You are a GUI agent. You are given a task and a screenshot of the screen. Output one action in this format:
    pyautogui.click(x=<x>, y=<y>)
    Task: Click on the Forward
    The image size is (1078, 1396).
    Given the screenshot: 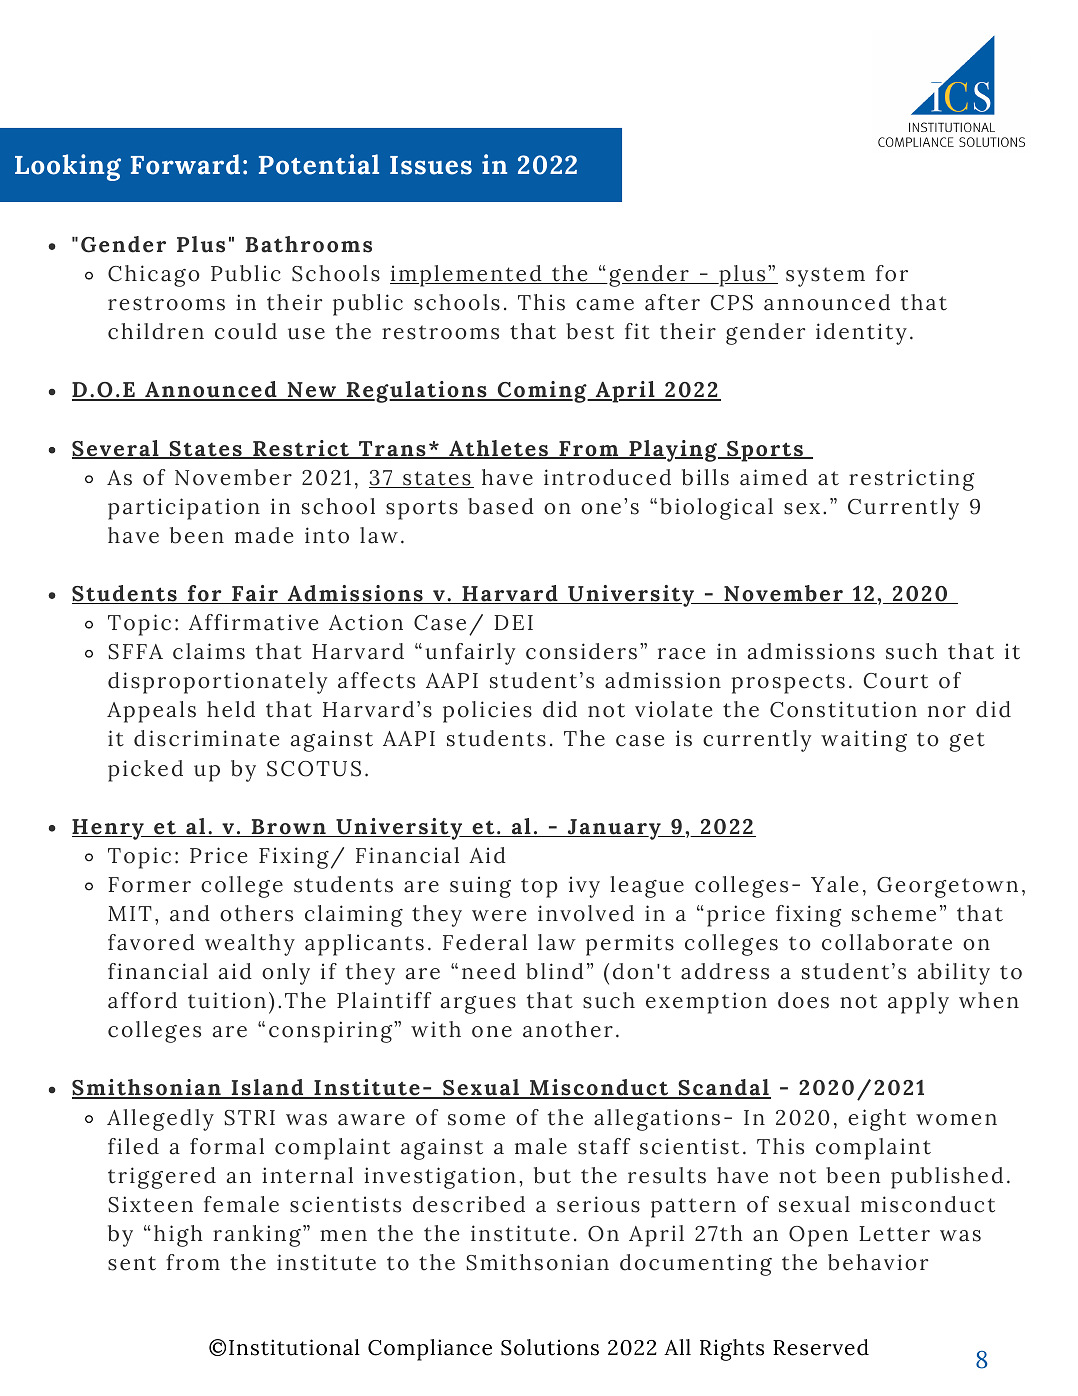 What is the action you would take?
    pyautogui.click(x=185, y=164)
